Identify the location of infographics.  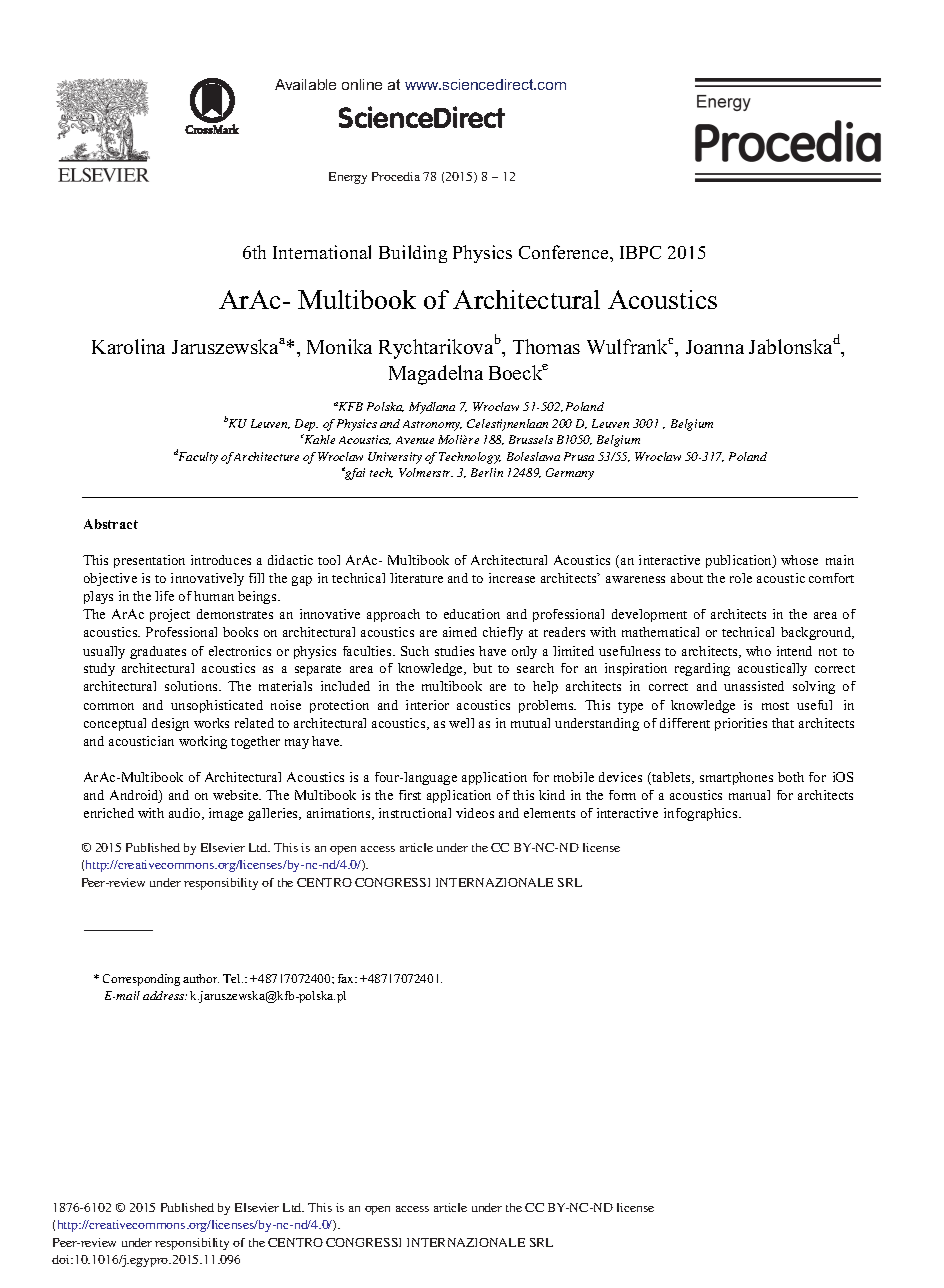
(702, 814).
